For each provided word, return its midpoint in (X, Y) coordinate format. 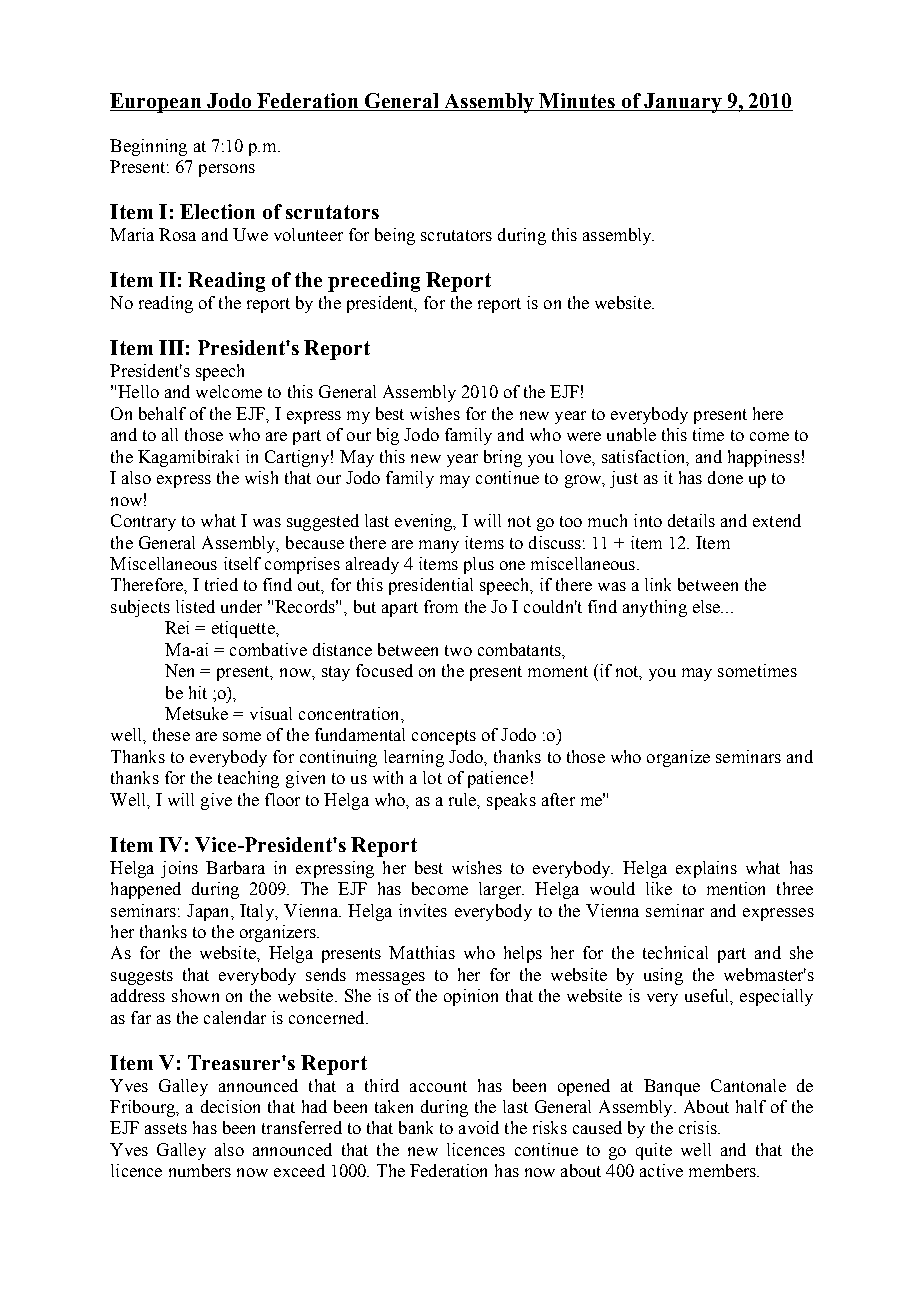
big (388, 436)
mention (736, 888)
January (683, 103)
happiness (764, 458)
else (708, 606)
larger (501, 890)
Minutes (577, 102)
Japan (209, 912)
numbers (200, 1170)
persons (227, 170)
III (171, 347)
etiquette (244, 629)
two (458, 650)
